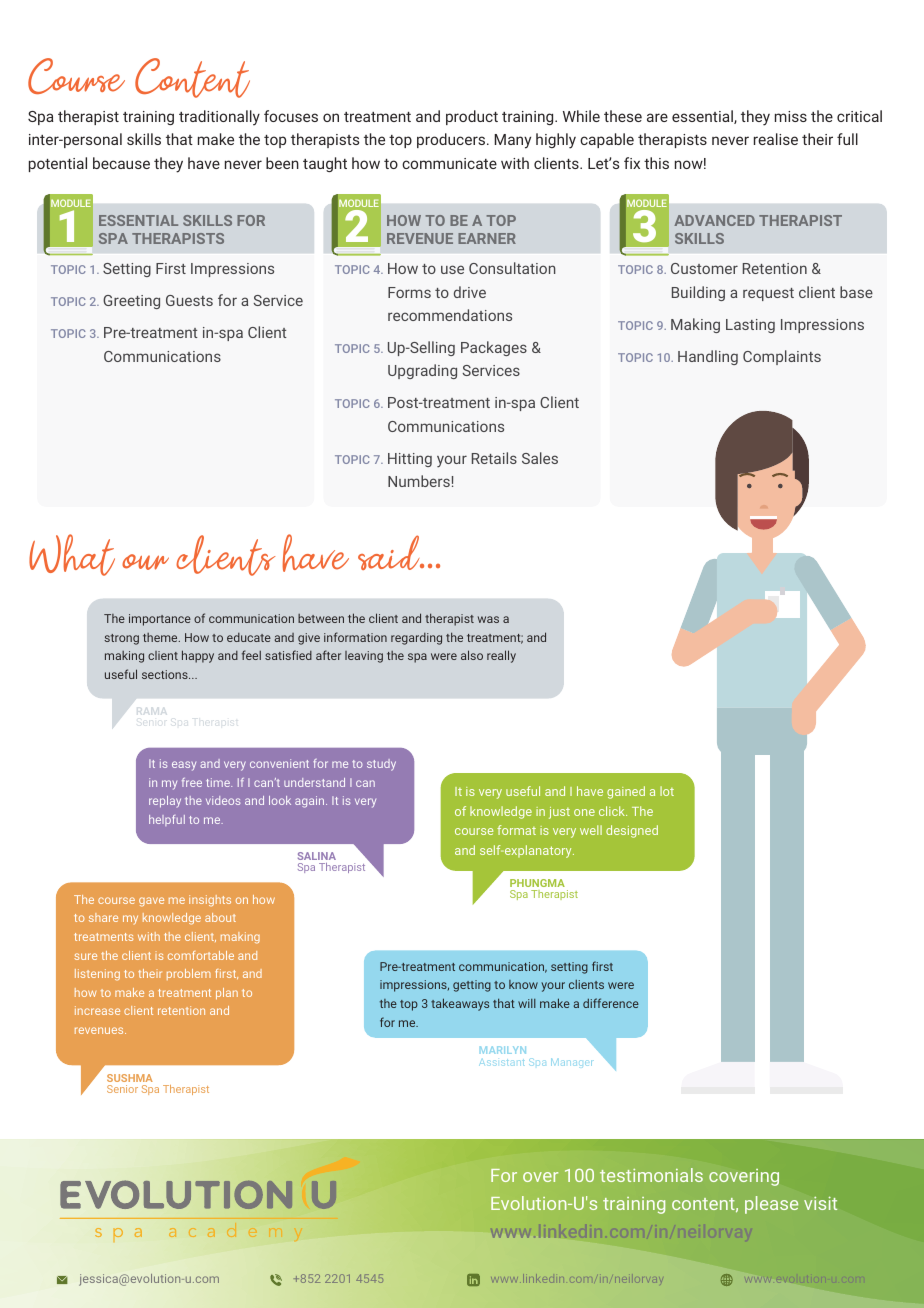 The width and height of the screenshot is (924, 1308). What do you see at coordinates (167, 820) in the screenshot?
I see `helpful` at bounding box center [167, 820].
